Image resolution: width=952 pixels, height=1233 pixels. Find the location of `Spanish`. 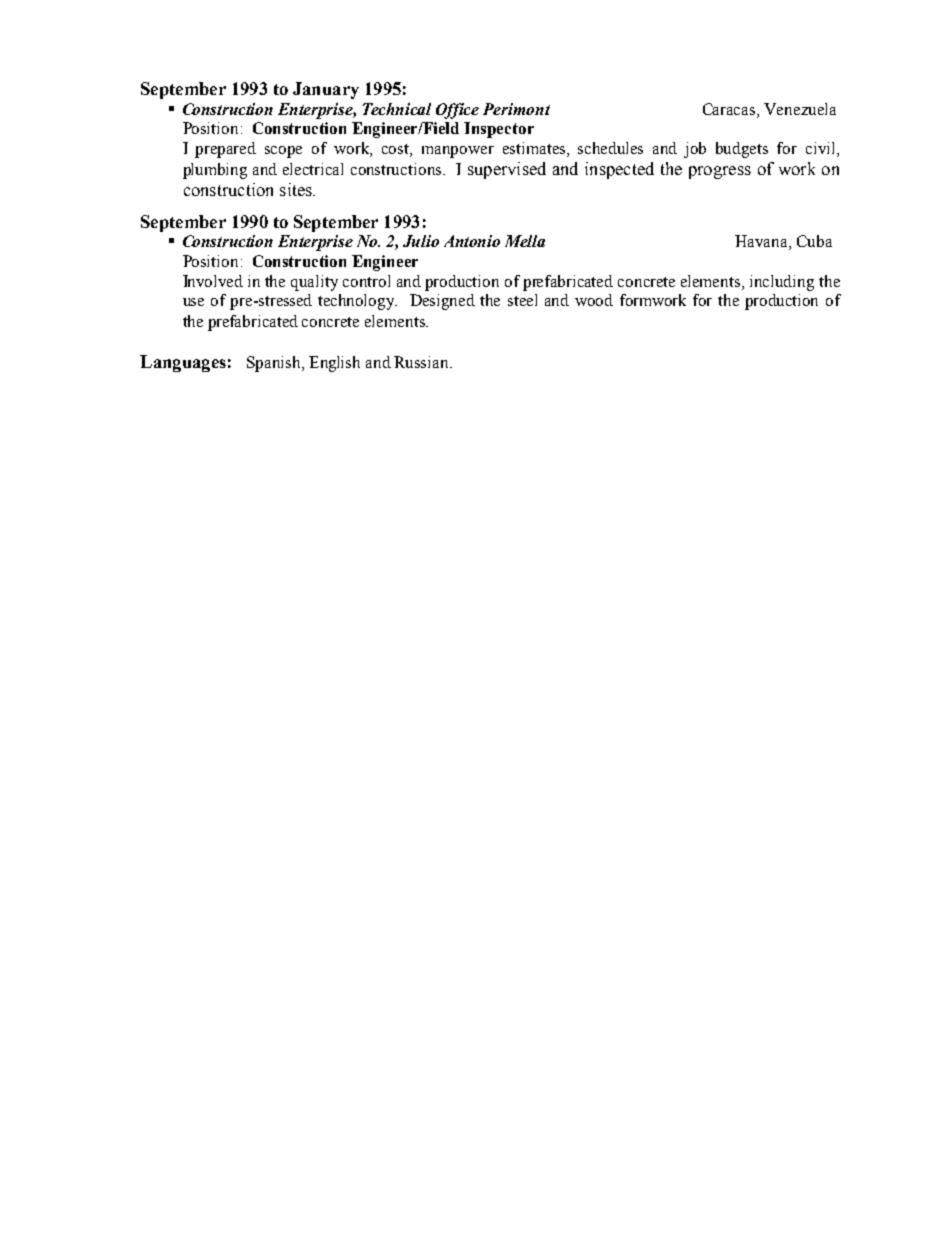

Spanish is located at coordinates (275, 364).
